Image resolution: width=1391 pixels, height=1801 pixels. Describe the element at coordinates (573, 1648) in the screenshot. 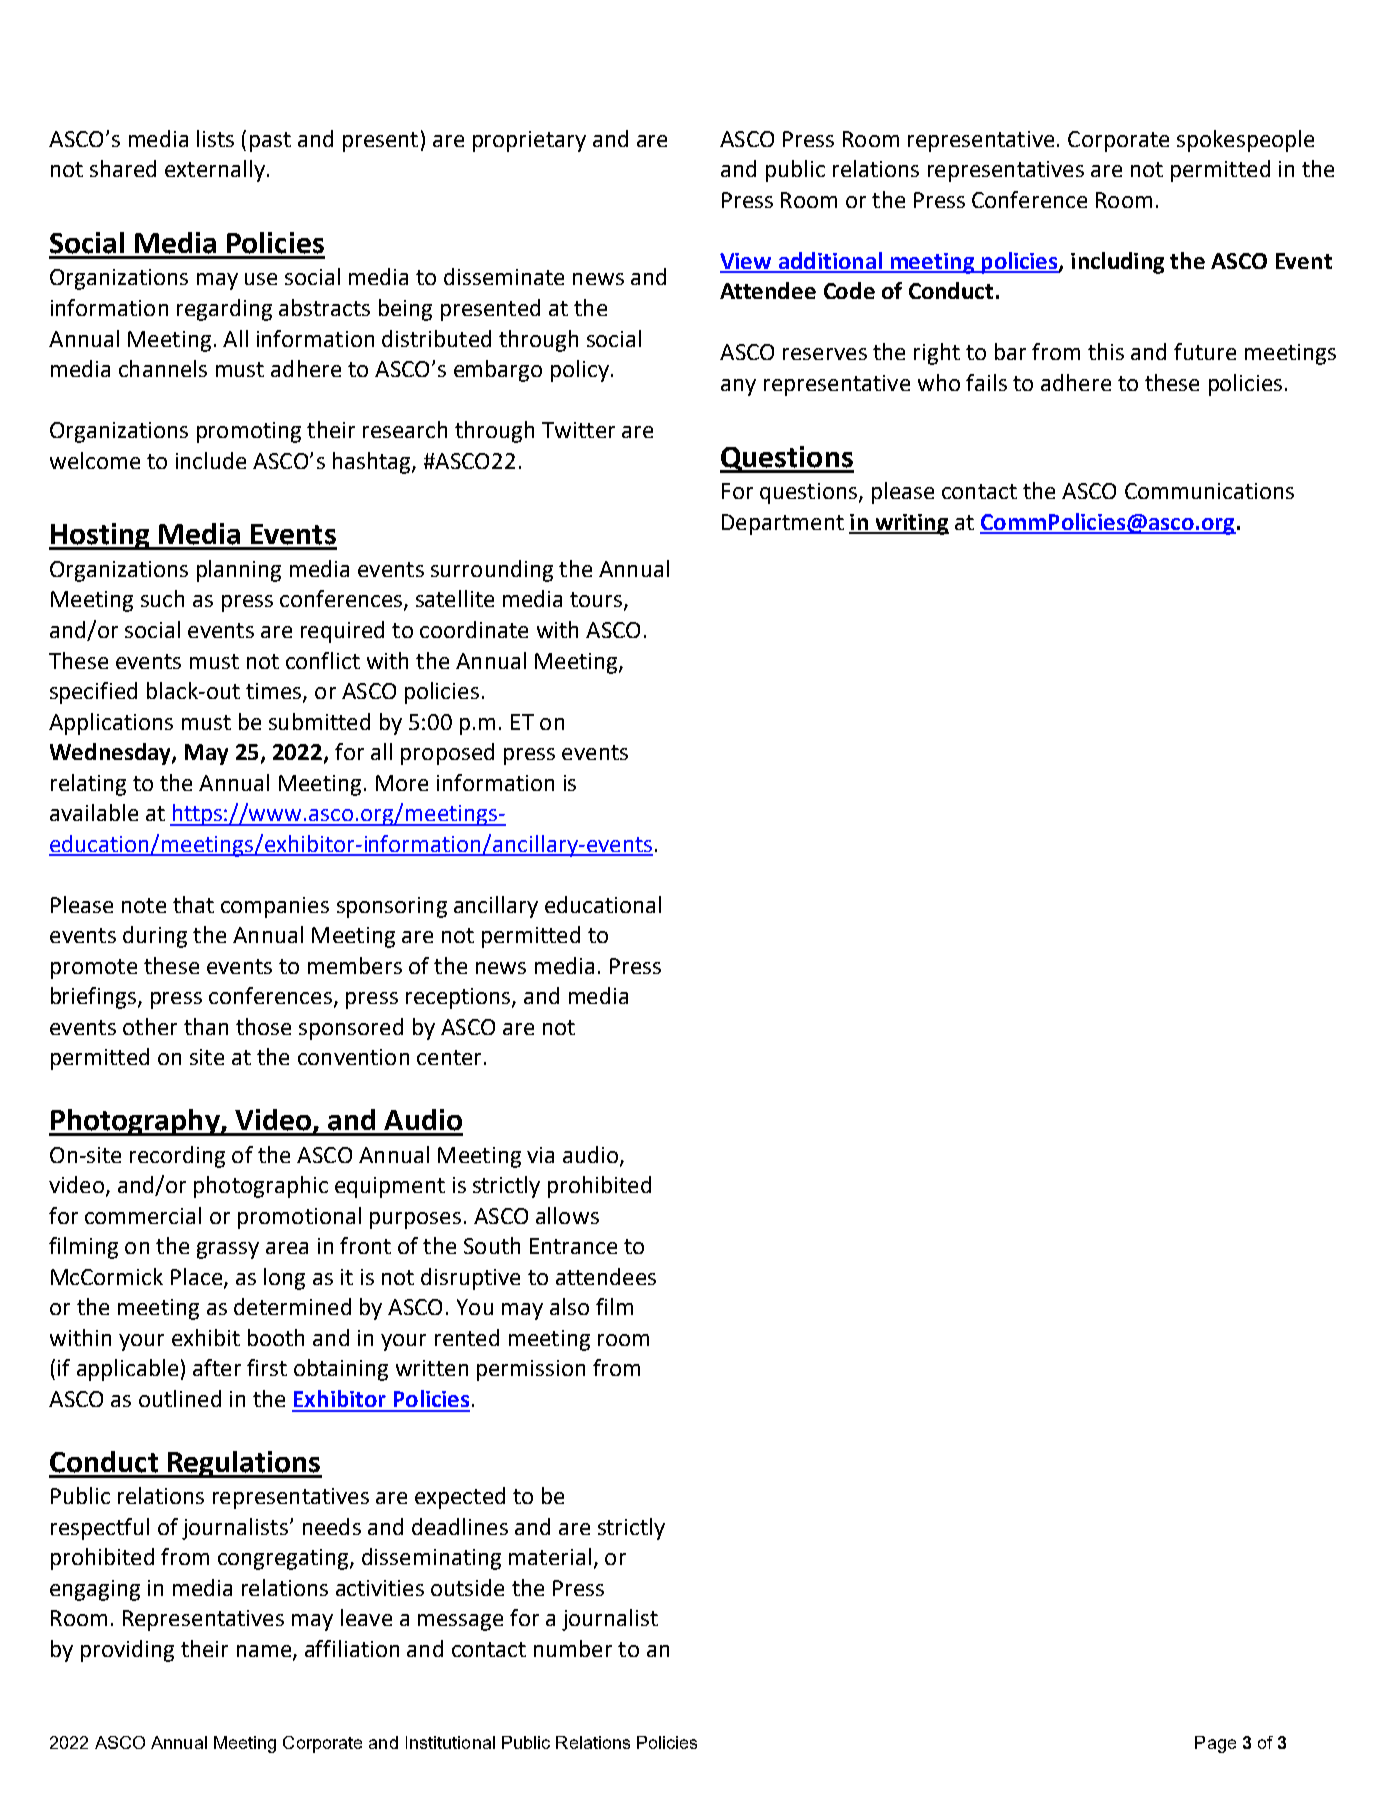

I see `number` at that location.
